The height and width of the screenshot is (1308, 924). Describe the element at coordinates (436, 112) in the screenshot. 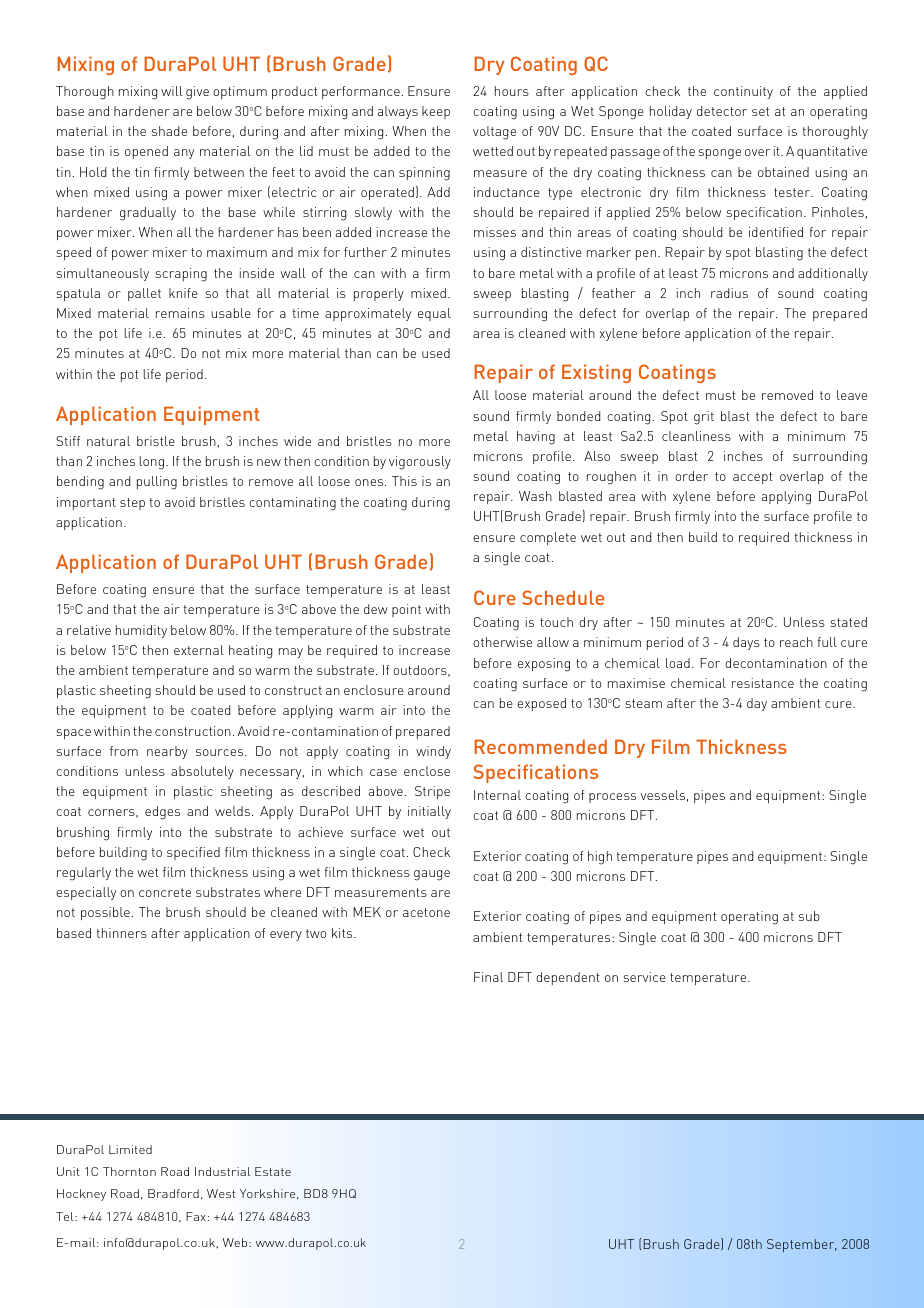

I see `keep` at that location.
